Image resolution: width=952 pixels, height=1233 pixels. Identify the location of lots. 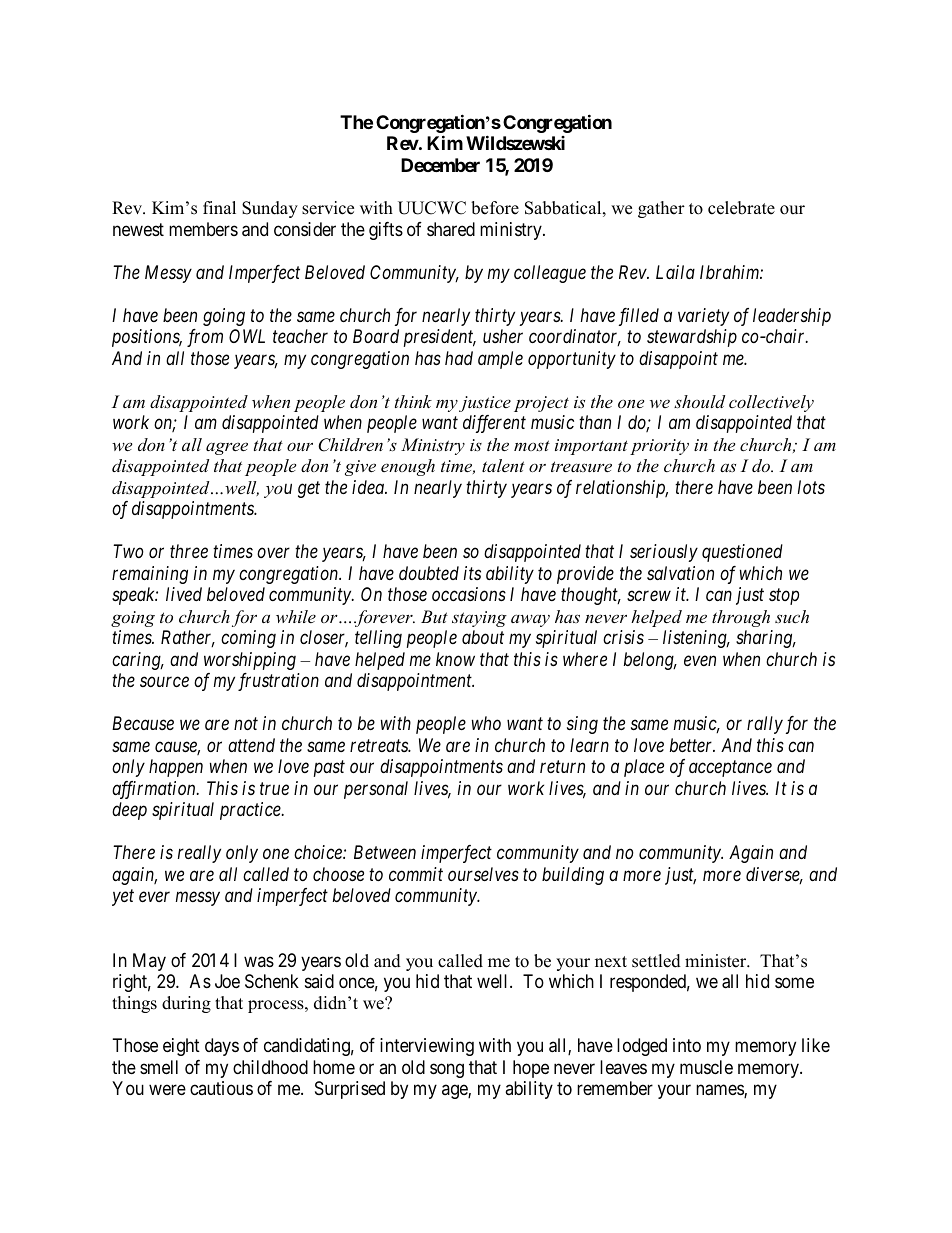
(811, 487).
